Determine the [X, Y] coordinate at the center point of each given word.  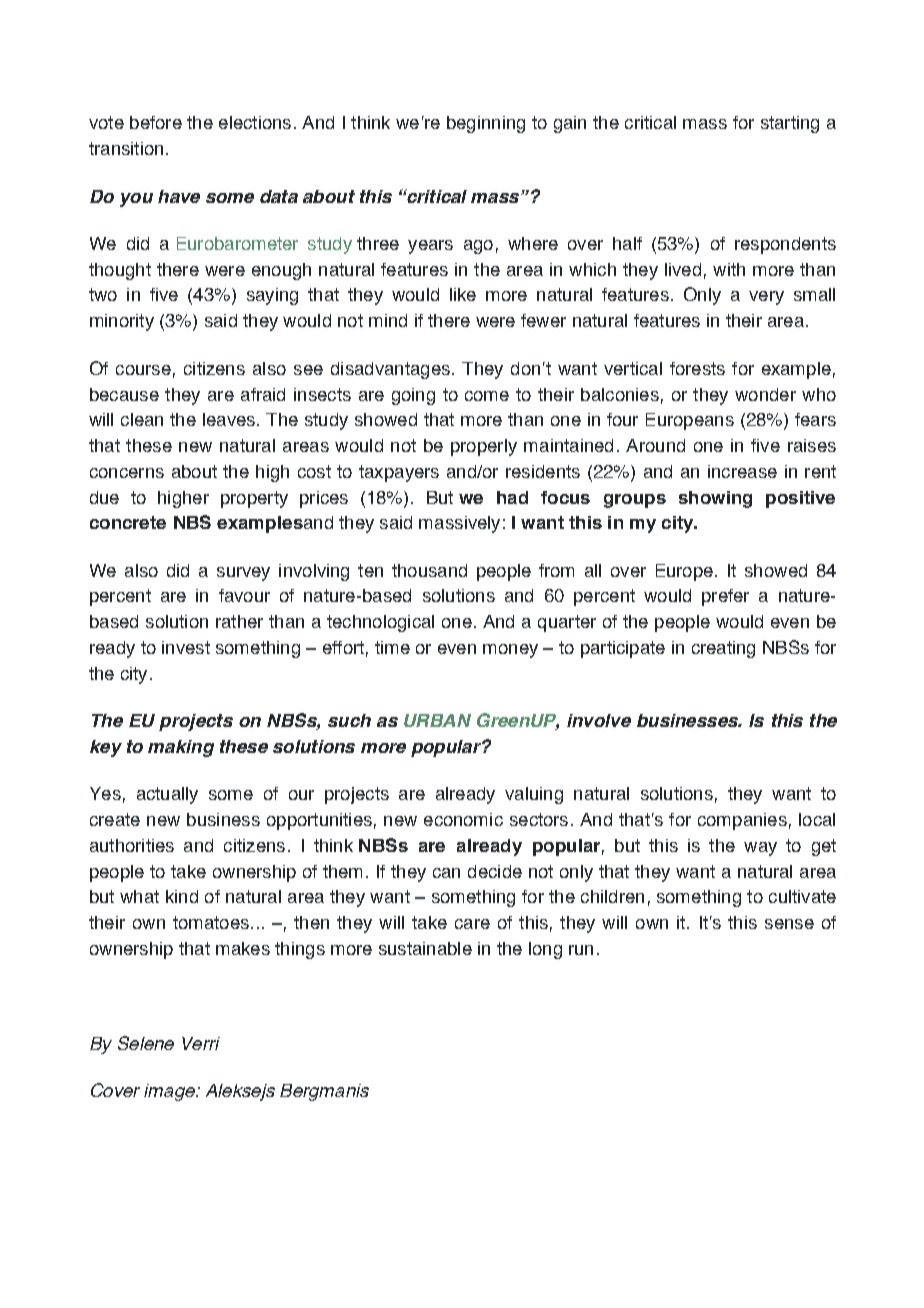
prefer [725, 597]
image [170, 1092]
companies [742, 821]
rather [239, 621]
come [487, 396]
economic [463, 819]
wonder [765, 394]
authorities [132, 845]
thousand [429, 570]
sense [789, 924]
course [143, 370]
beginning [486, 124]
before [156, 122]
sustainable [425, 948]
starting [790, 124]
